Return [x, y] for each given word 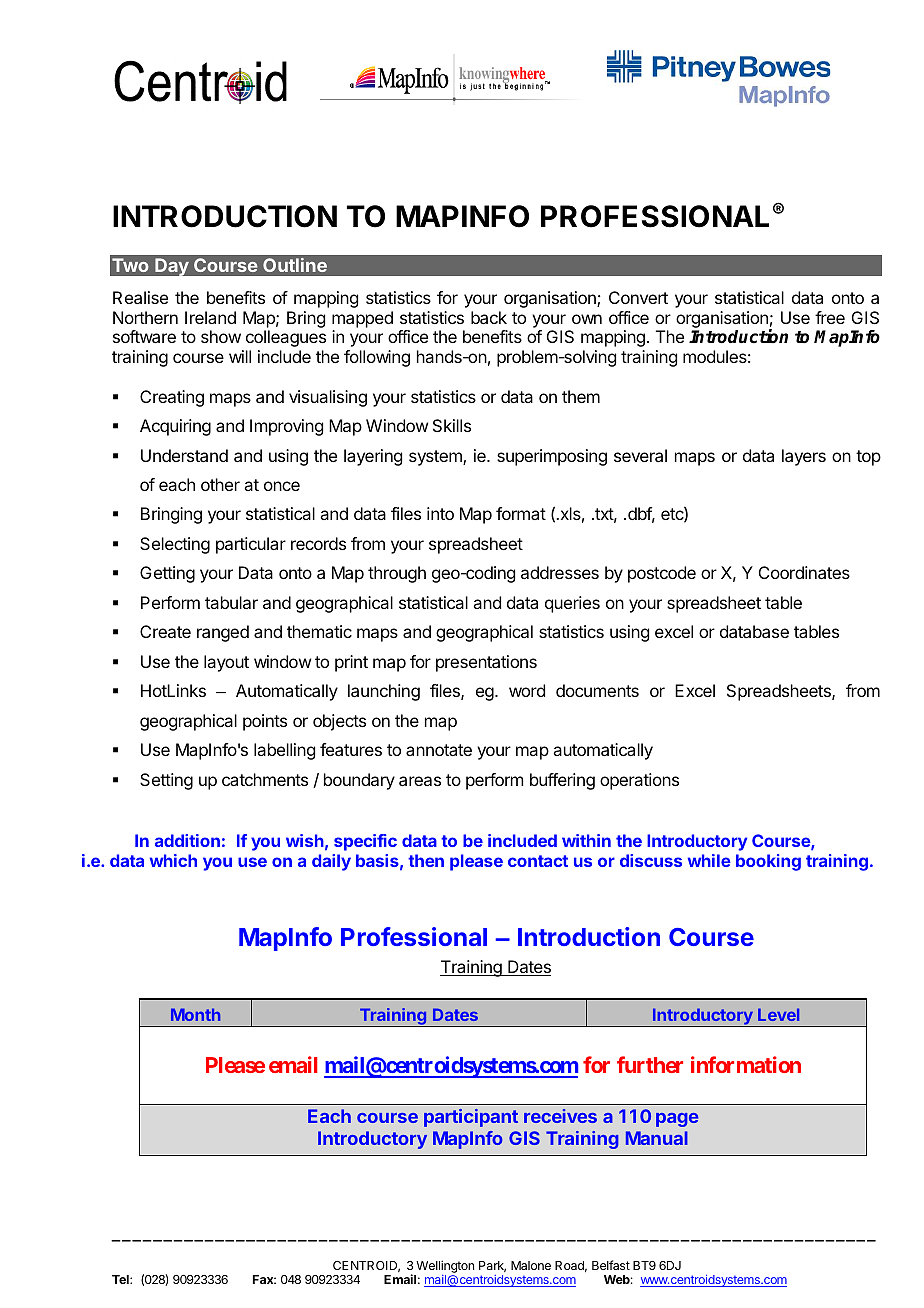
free [830, 317]
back [489, 317]
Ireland [210, 317]
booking [768, 862]
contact [538, 861]
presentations [486, 663]
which [173, 860]
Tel [121, 1279]
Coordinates [804, 572]
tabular [231, 602]
